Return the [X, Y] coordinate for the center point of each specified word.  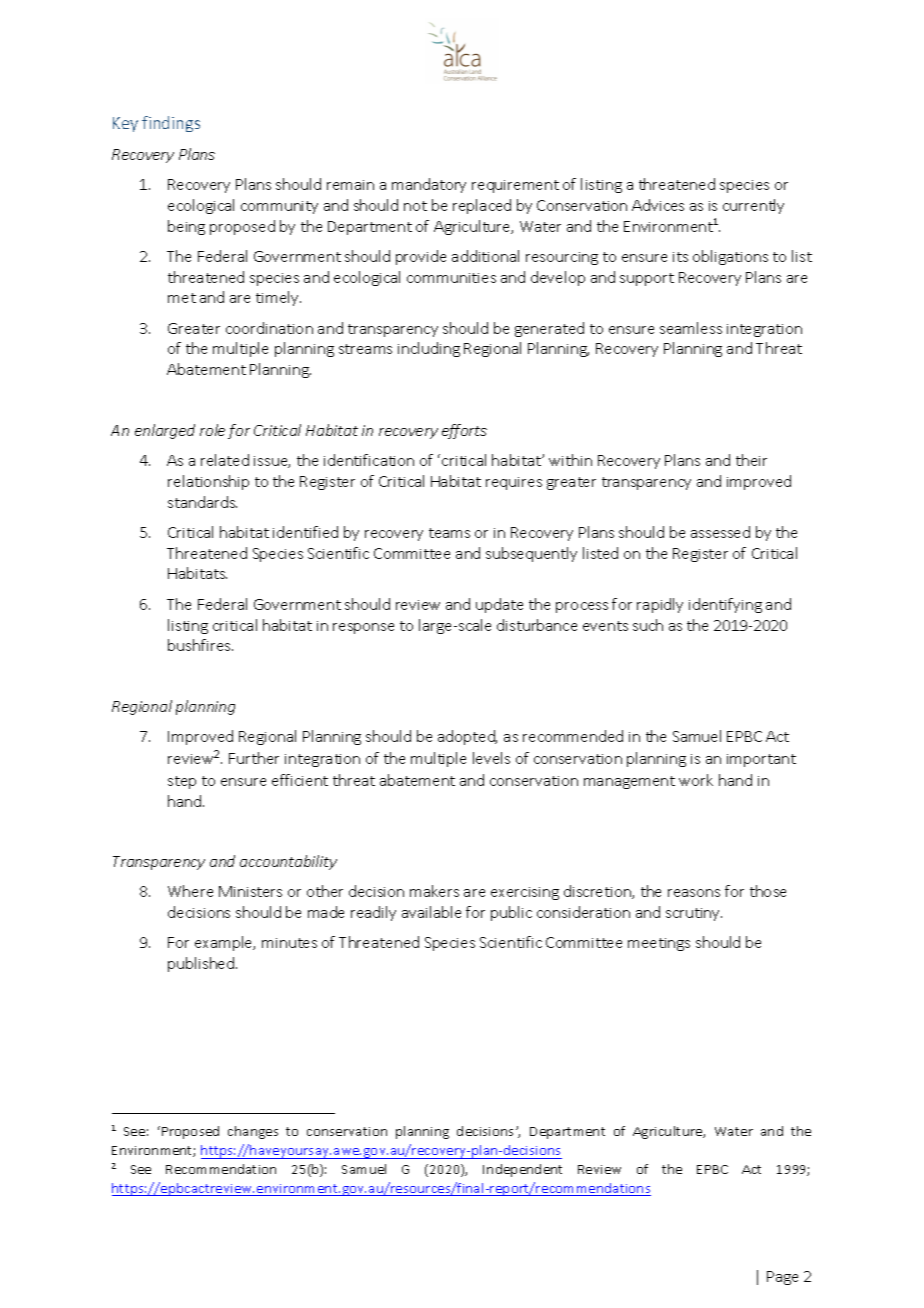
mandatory [429, 185]
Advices [658, 205]
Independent [522, 1170]
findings [171, 124]
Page [782, 1278]
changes [253, 1132]
